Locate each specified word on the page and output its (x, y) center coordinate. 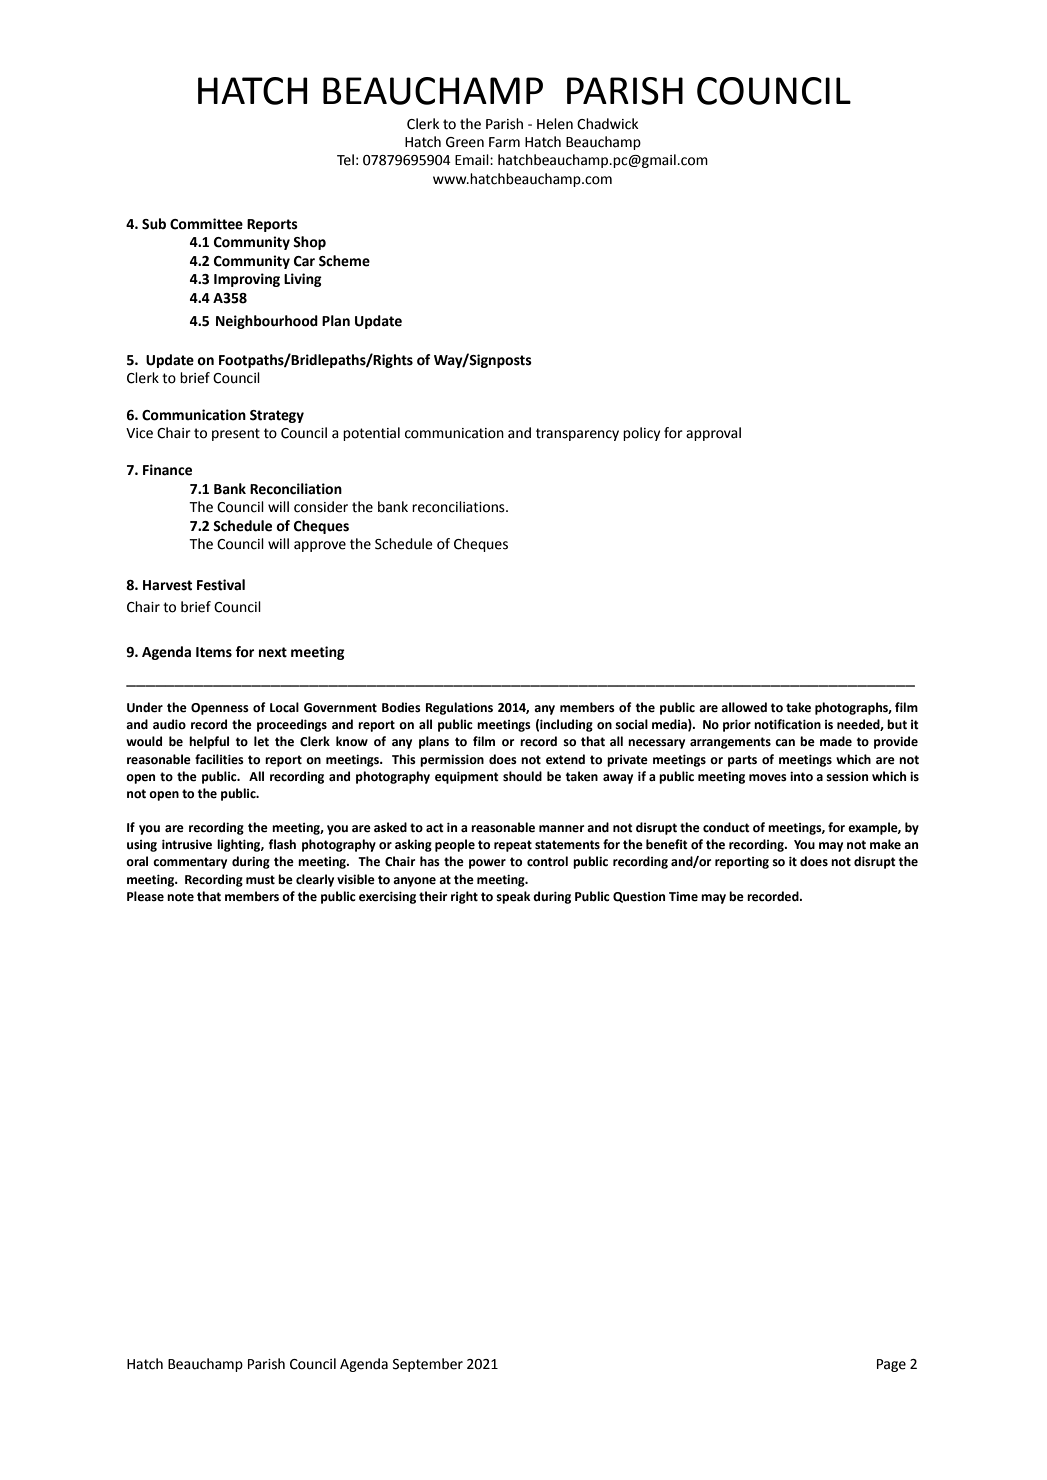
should (522, 776)
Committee (206, 224)
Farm (504, 142)
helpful (209, 742)
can (785, 743)
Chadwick (607, 124)
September (428, 1365)
